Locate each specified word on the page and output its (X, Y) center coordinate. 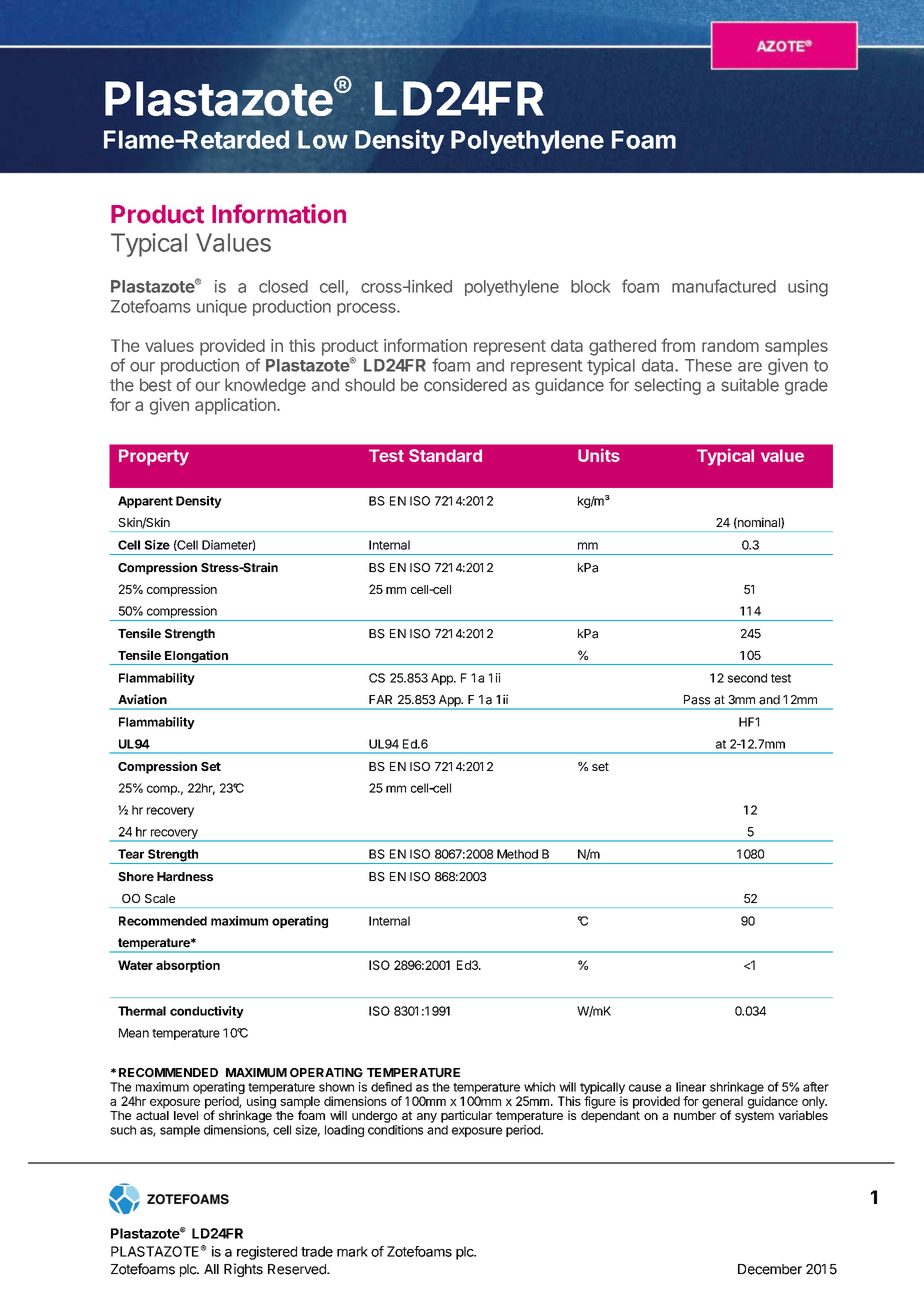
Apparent (145, 502)
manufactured (724, 286)
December (770, 1269)
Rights (243, 1270)
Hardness (185, 877)
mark (352, 1251)
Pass (697, 700)
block (590, 286)
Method (517, 854)
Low (323, 139)
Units (599, 455)
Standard (445, 455)
